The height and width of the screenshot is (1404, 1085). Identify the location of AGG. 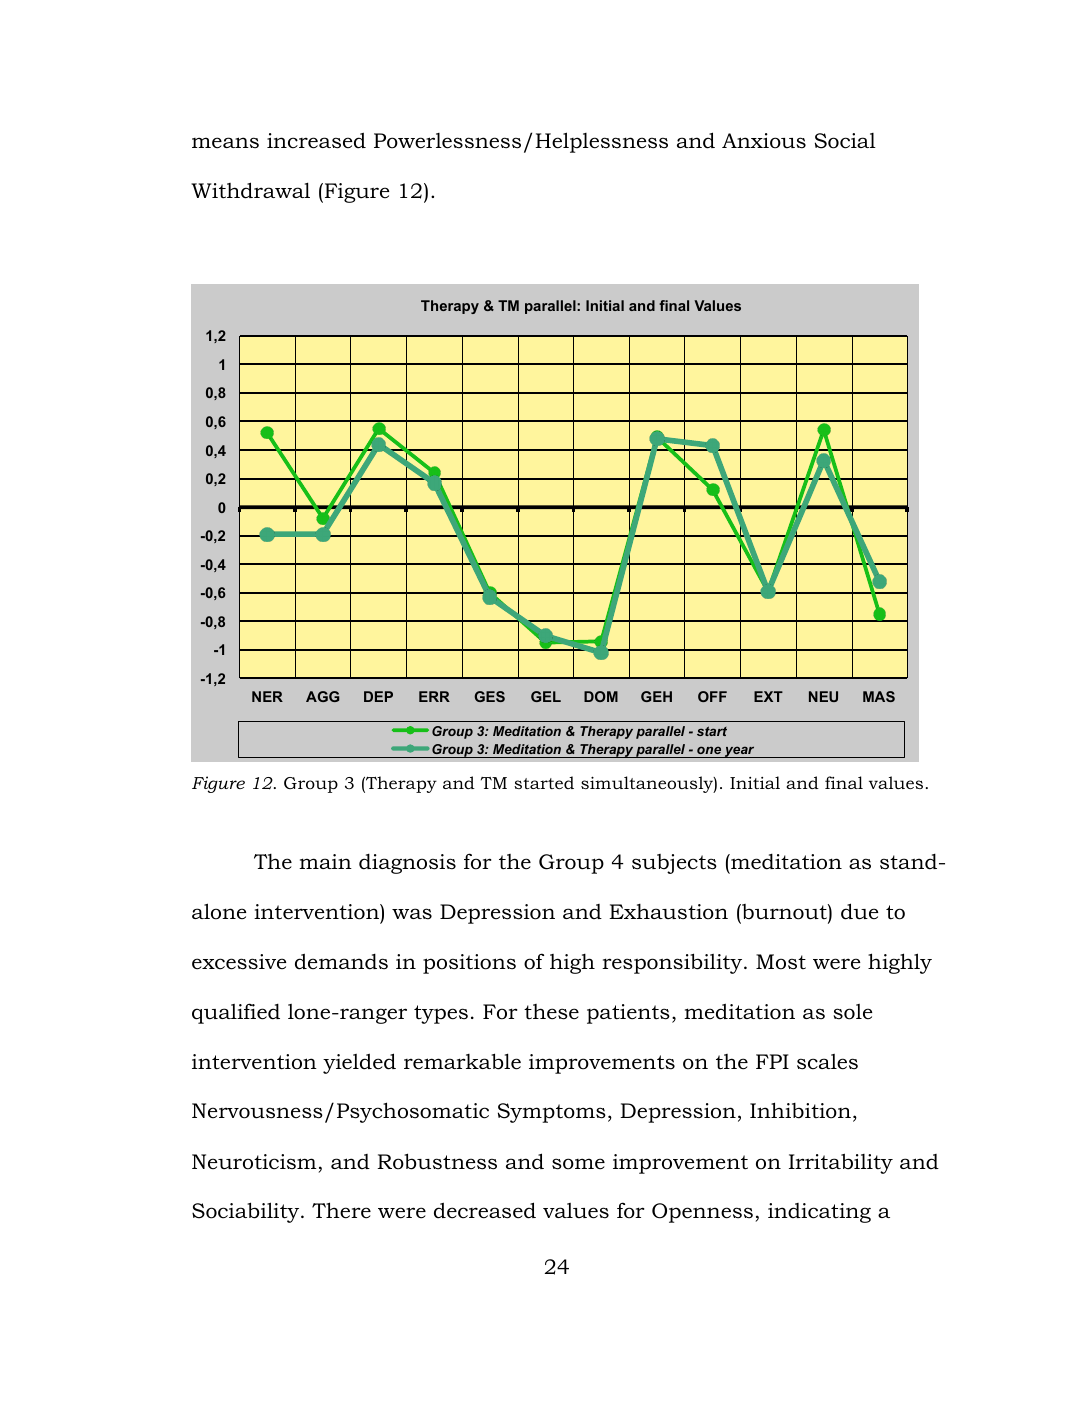
(322, 696).
